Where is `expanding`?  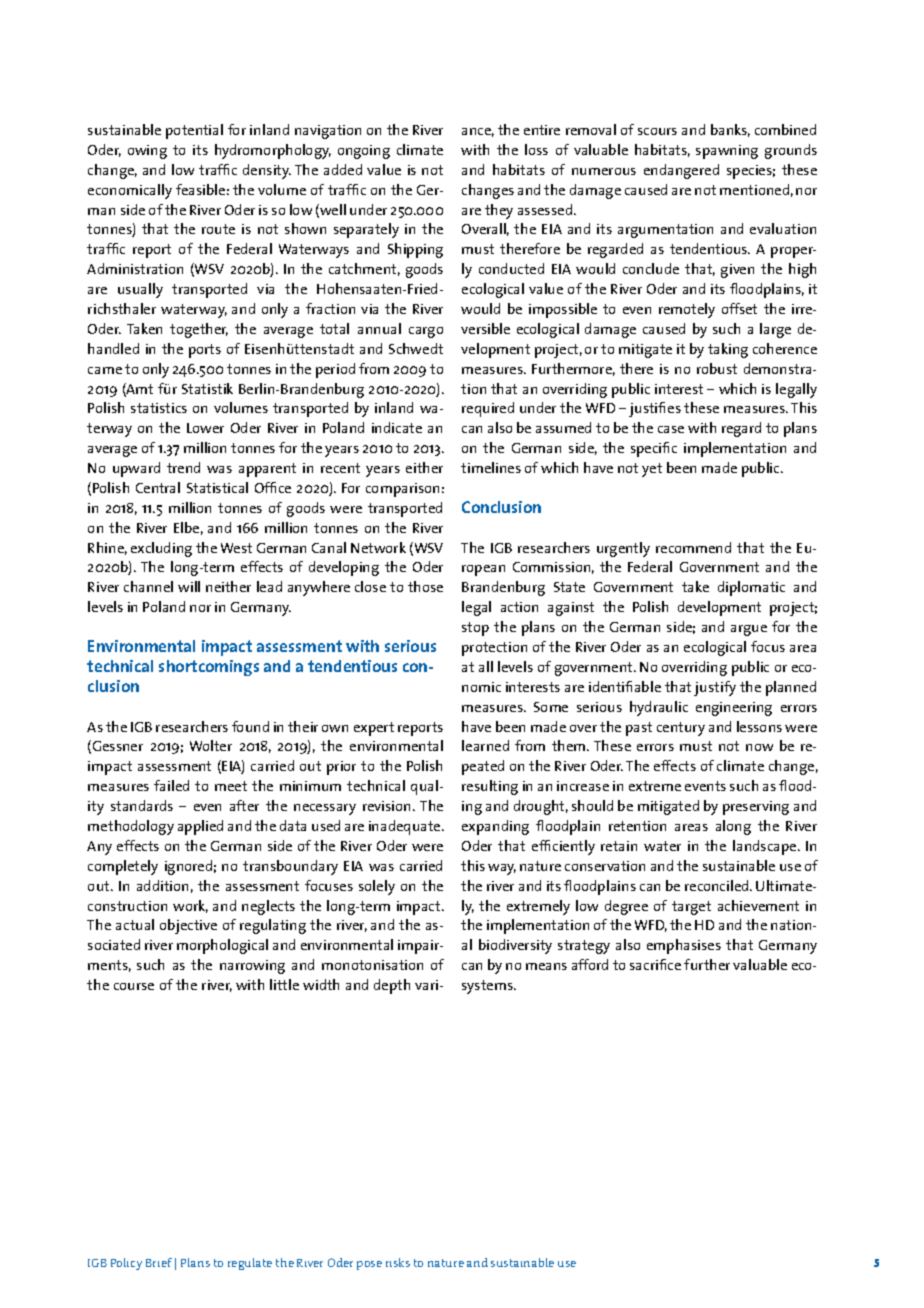
expanding is located at coordinates (495, 827).
